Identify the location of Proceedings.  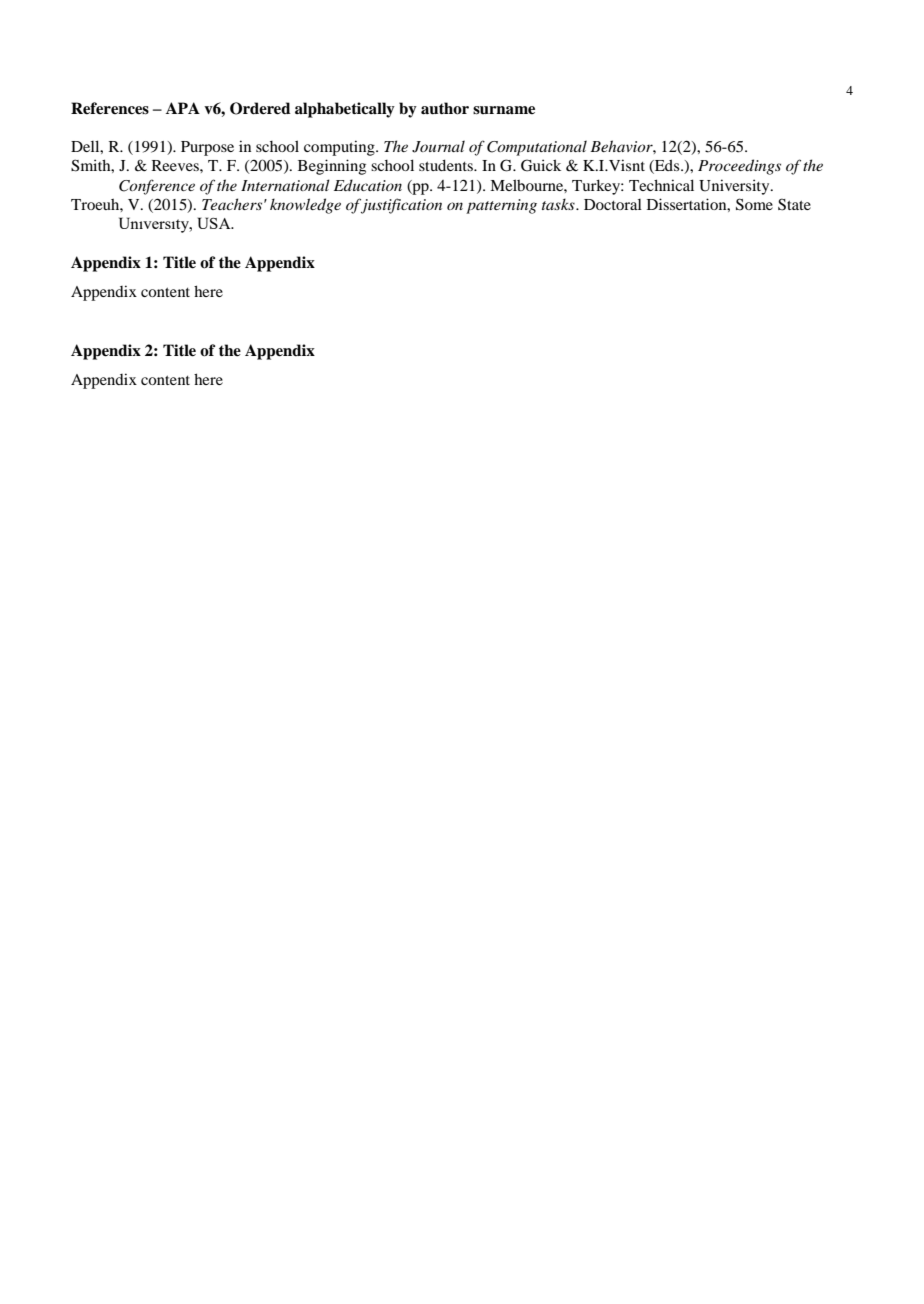
(739, 167).
